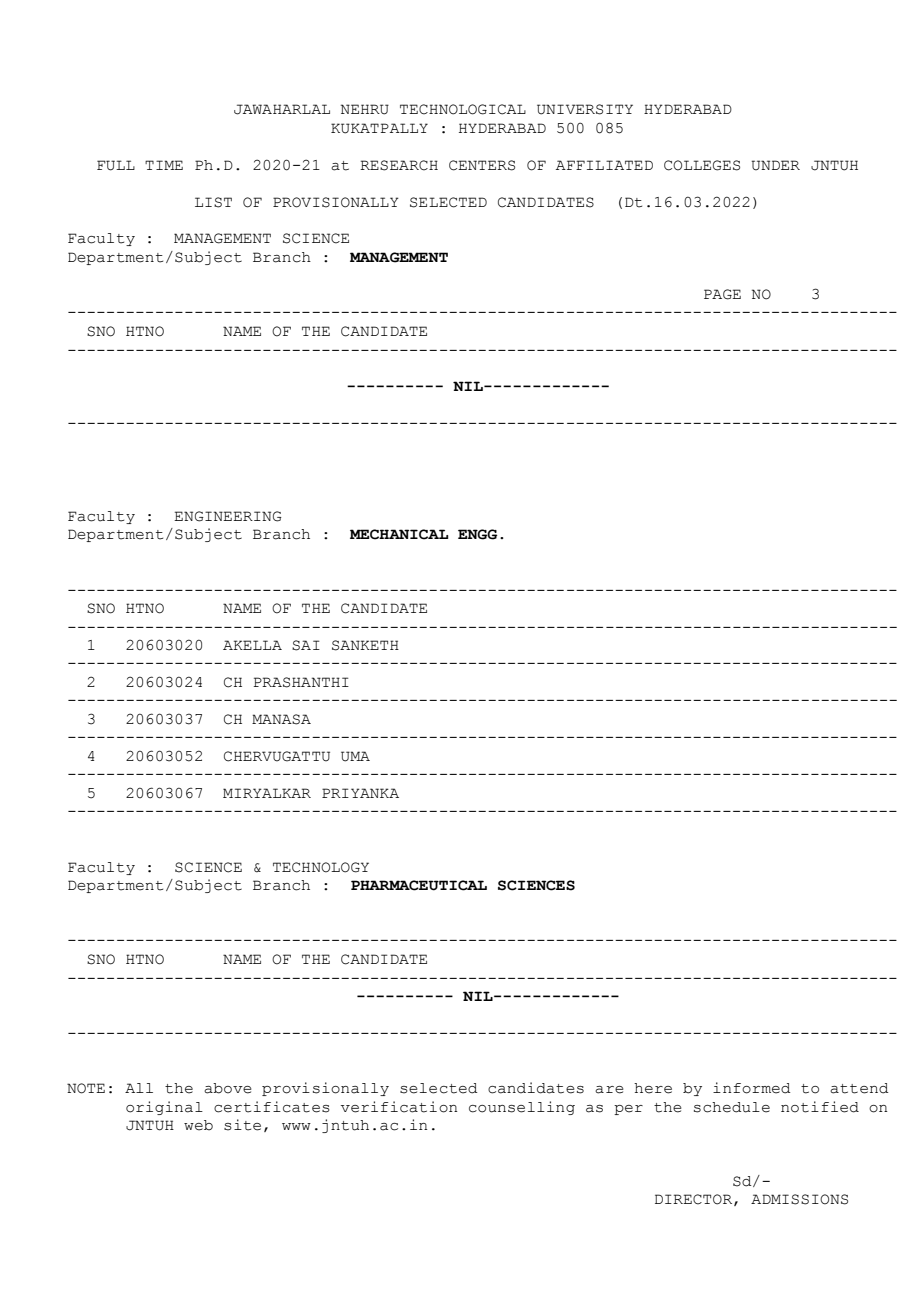 This screenshot has width=924, height=1307. Describe the element at coordinates (355, 756) in the screenshot. I see `UMA` at that location.
